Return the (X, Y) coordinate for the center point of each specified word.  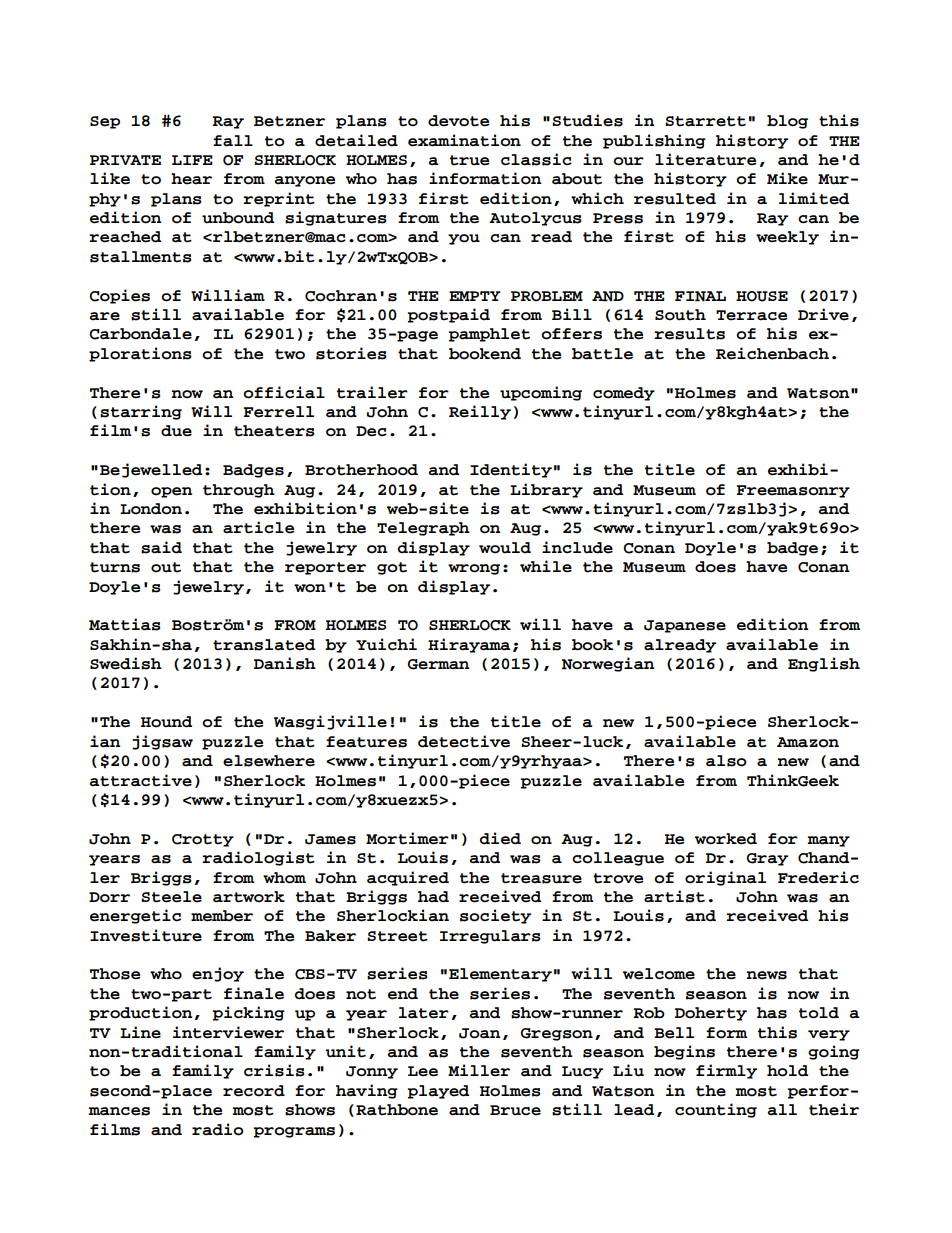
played (438, 1092)
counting (716, 1110)
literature (705, 159)
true (469, 160)
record (254, 1091)
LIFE (192, 160)
